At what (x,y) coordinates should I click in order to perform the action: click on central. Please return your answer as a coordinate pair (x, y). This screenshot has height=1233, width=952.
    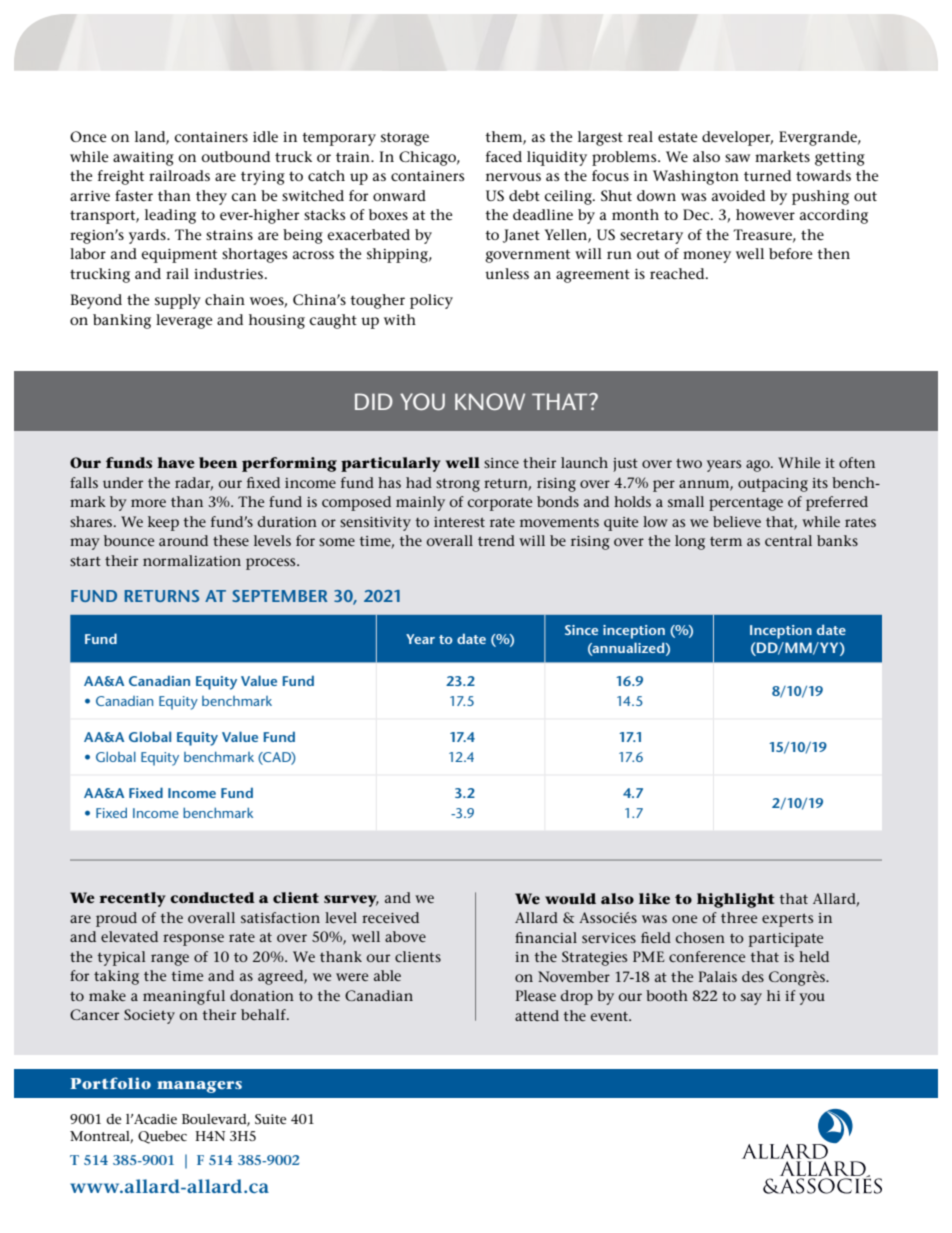
    Looking at the image, I should click on (788, 540).
